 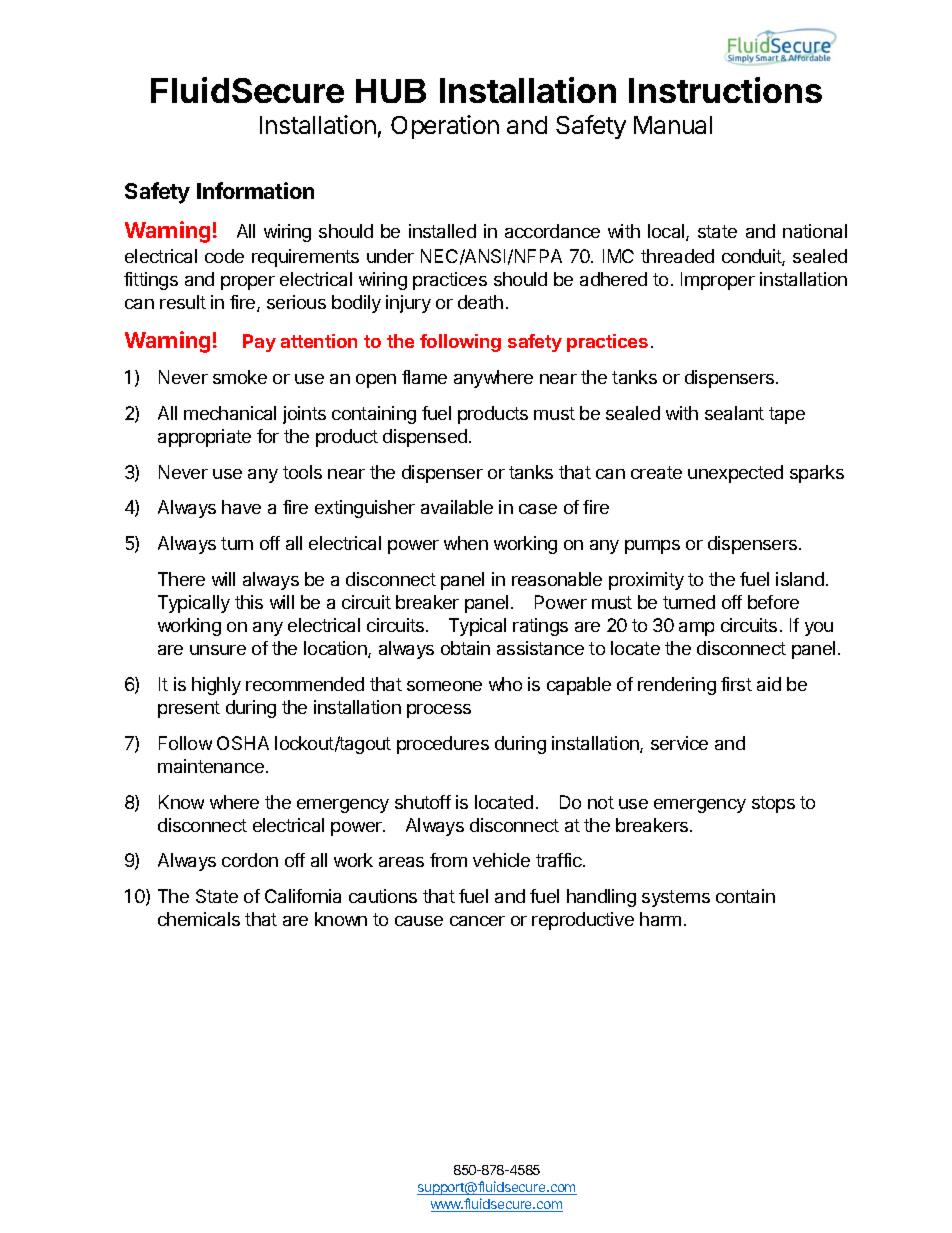 What do you see at coordinates (725, 90) in the document?
I see `Instructions` at bounding box center [725, 90].
